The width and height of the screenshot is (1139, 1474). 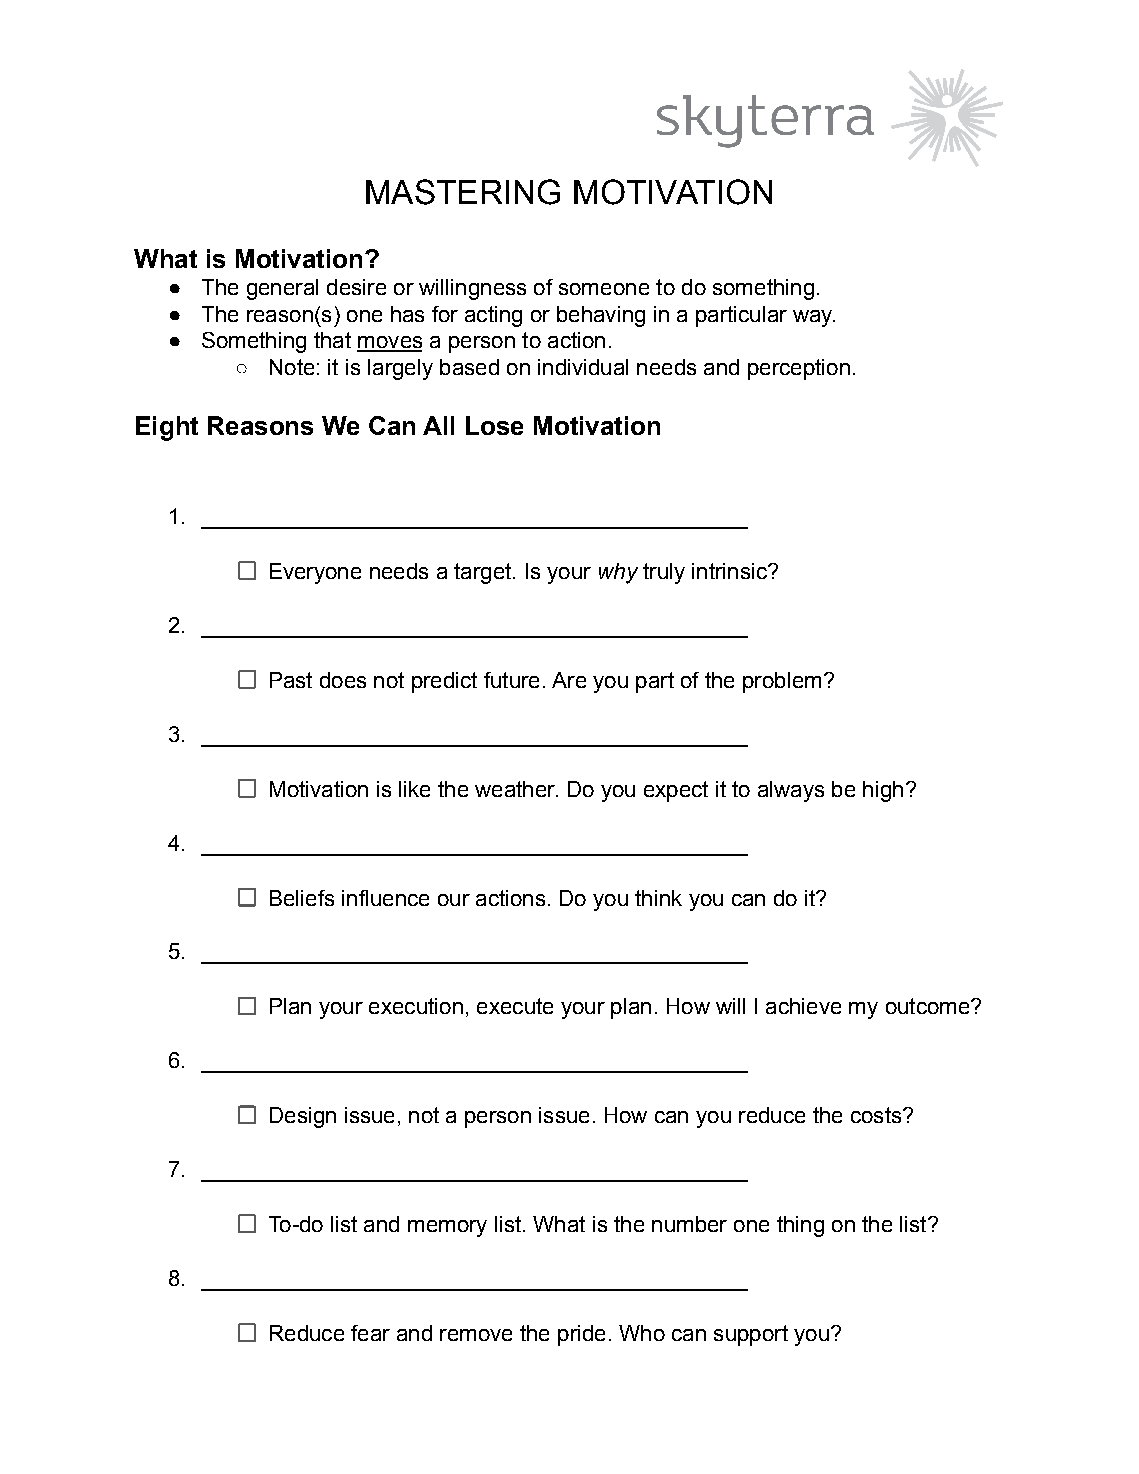 I want to click on intrinsic, so click(x=730, y=571).
